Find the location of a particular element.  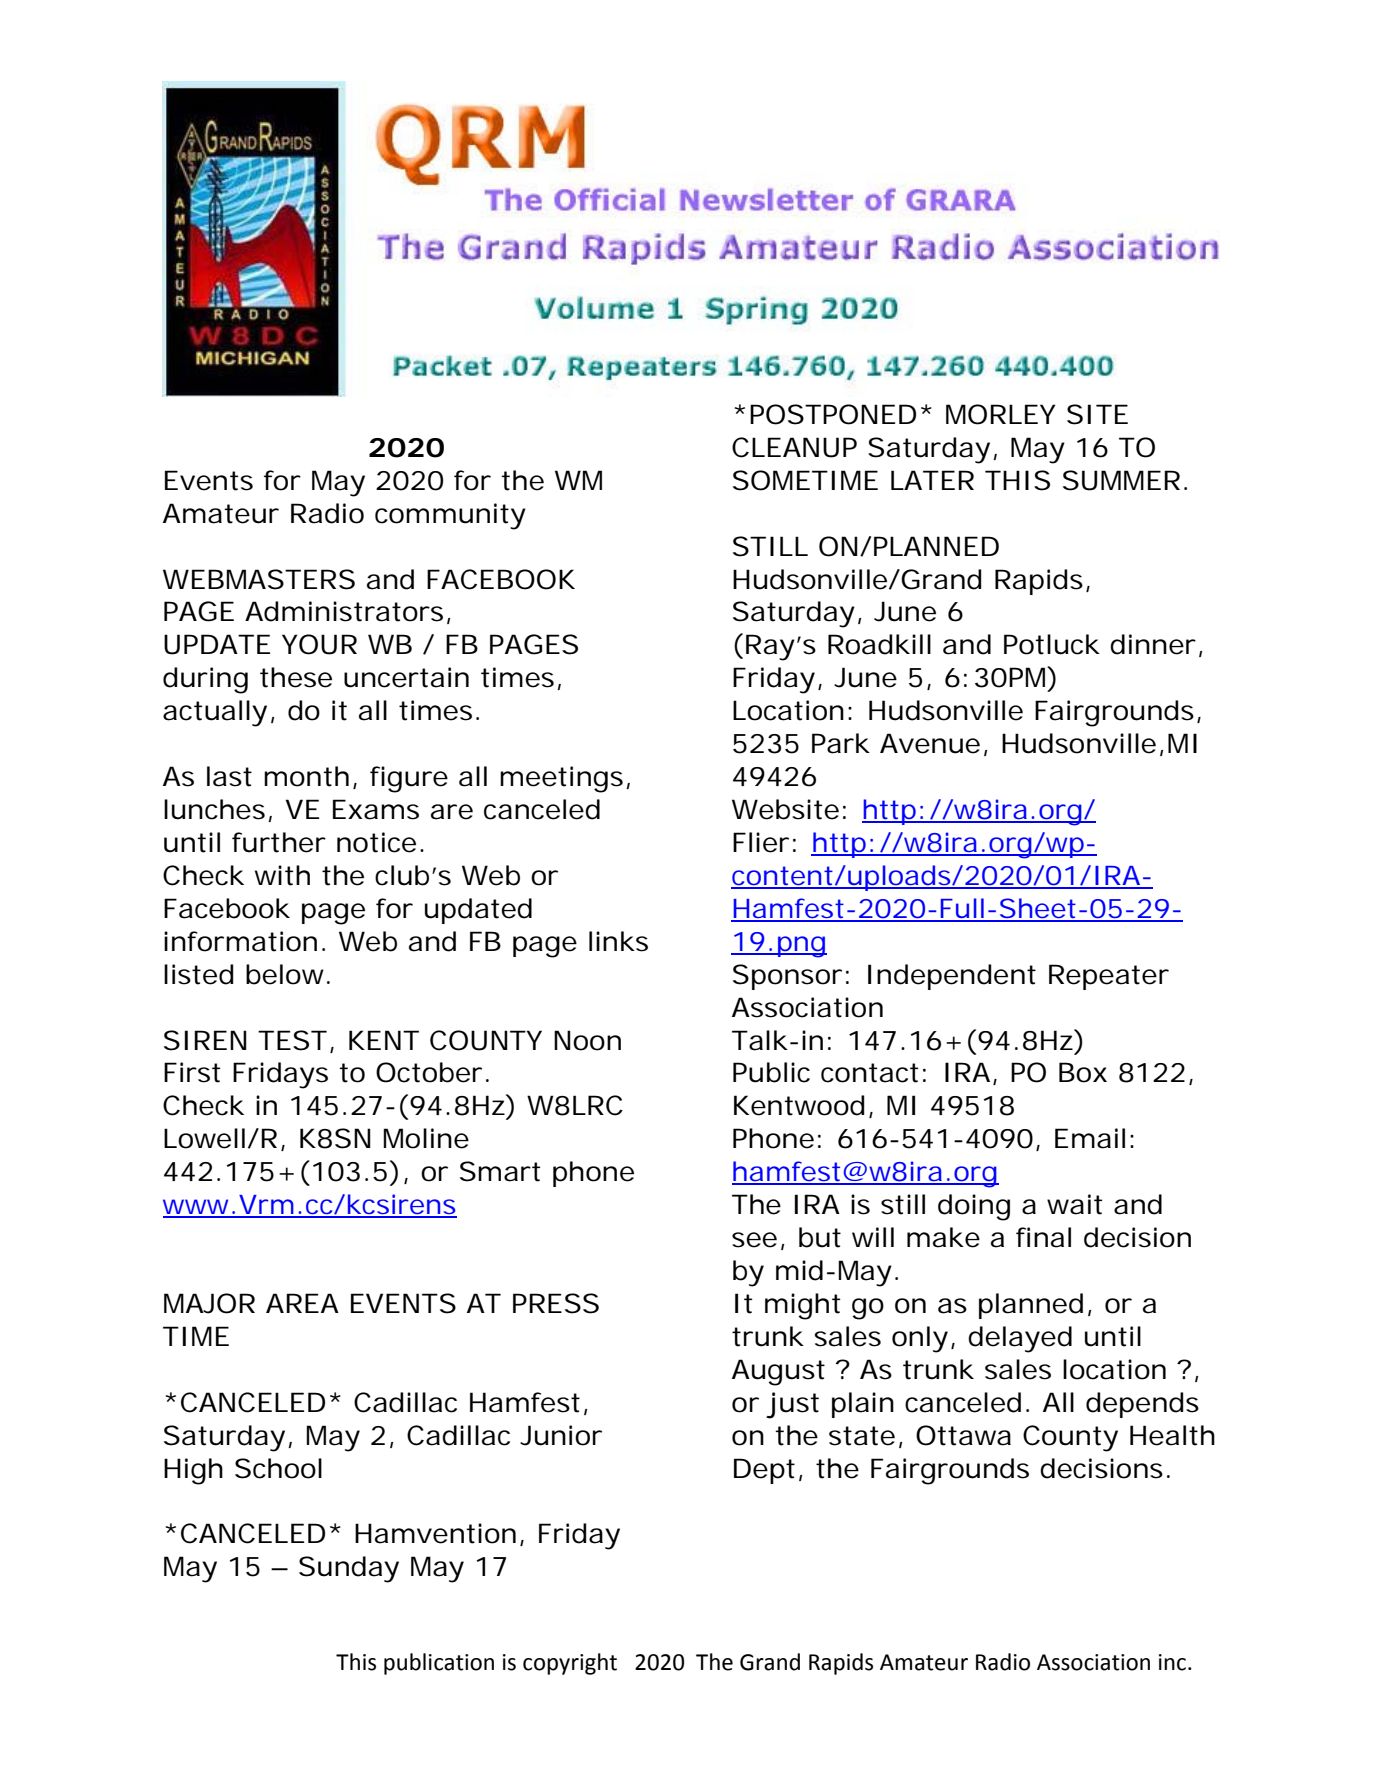

AREA is located at coordinates (302, 1303).
